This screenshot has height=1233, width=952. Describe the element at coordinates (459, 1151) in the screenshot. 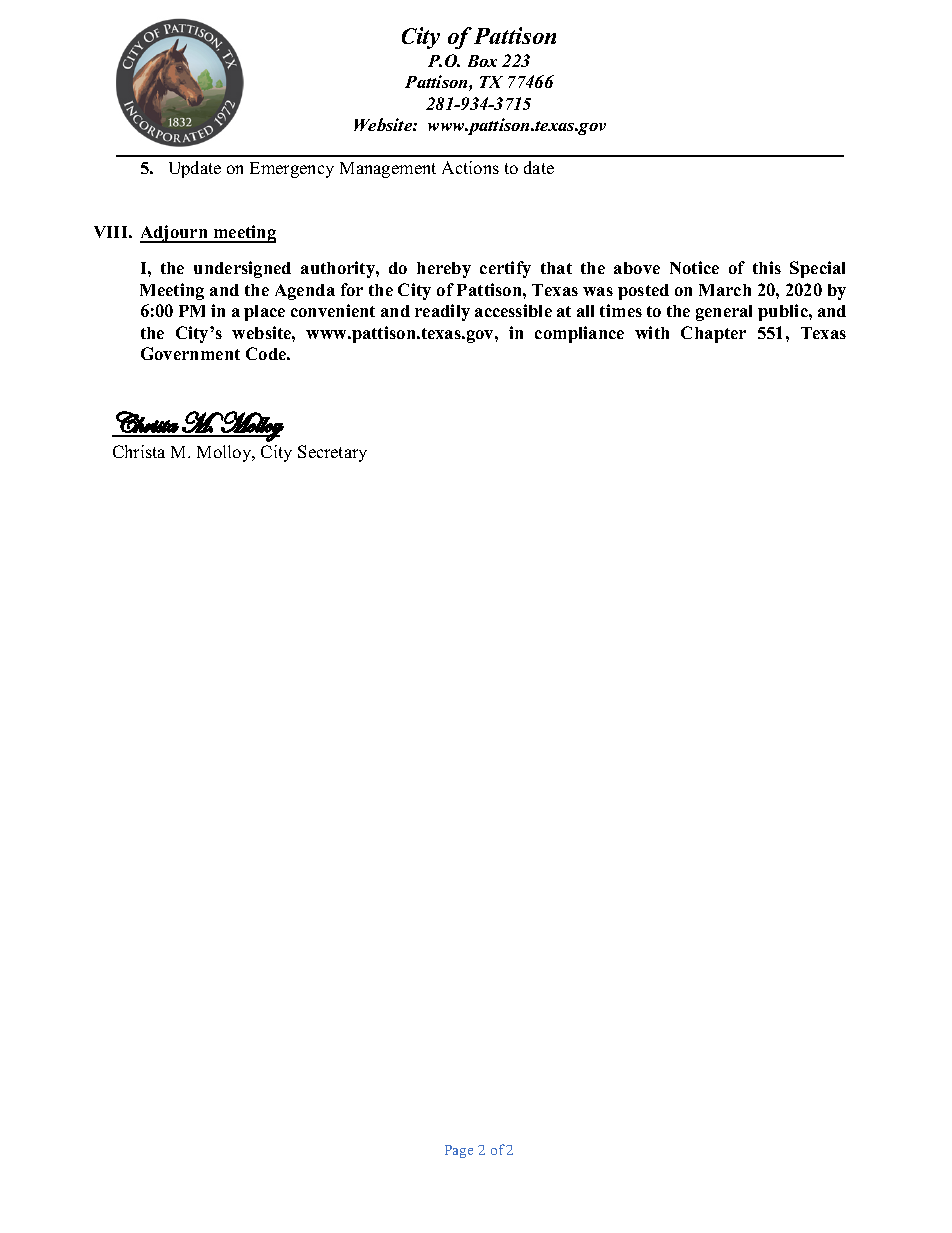

I see `Page` at that location.
